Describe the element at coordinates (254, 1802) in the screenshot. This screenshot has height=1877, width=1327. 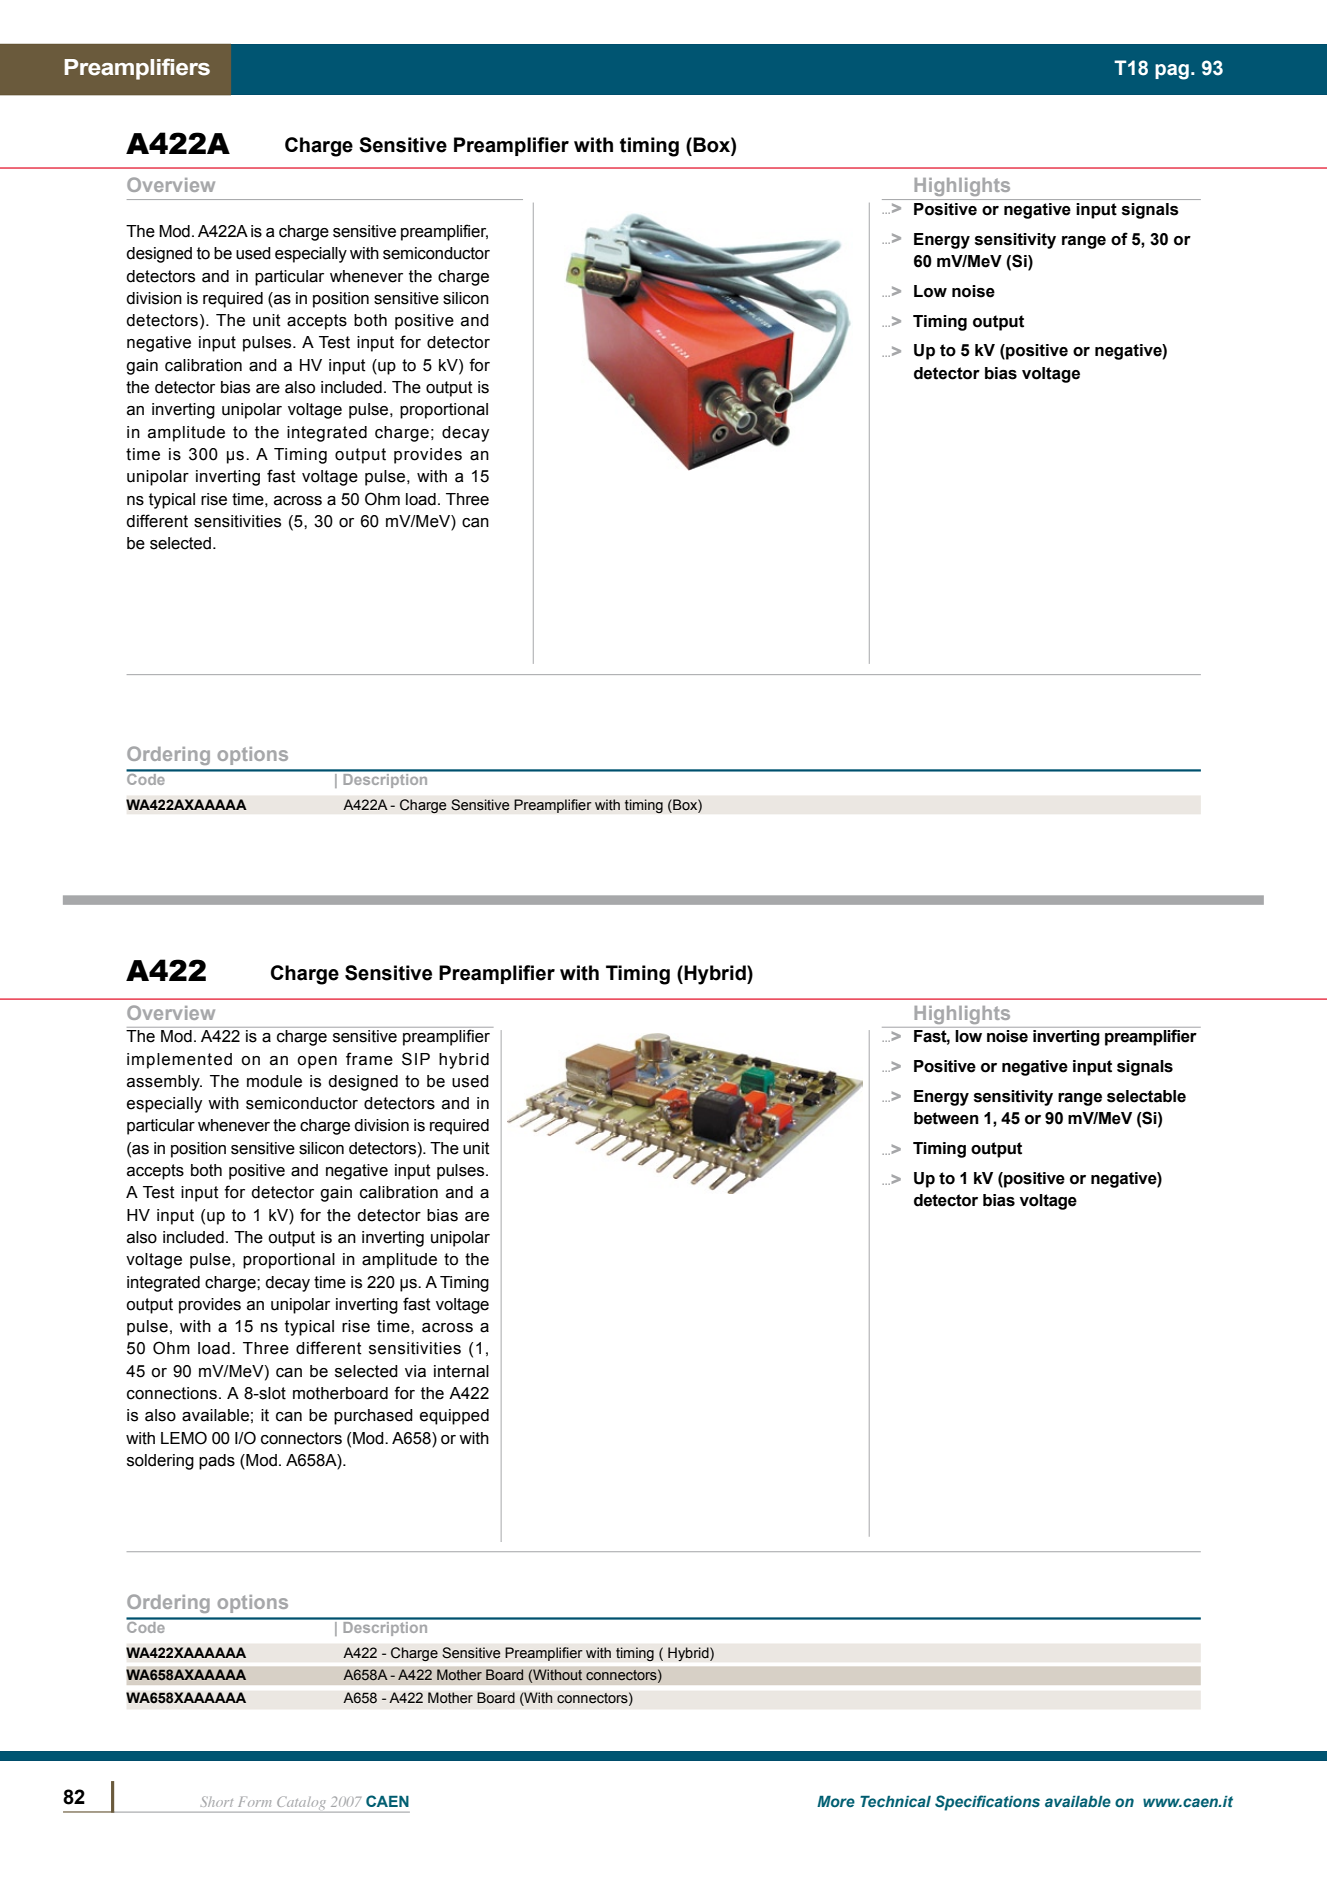
I see `Form` at that location.
